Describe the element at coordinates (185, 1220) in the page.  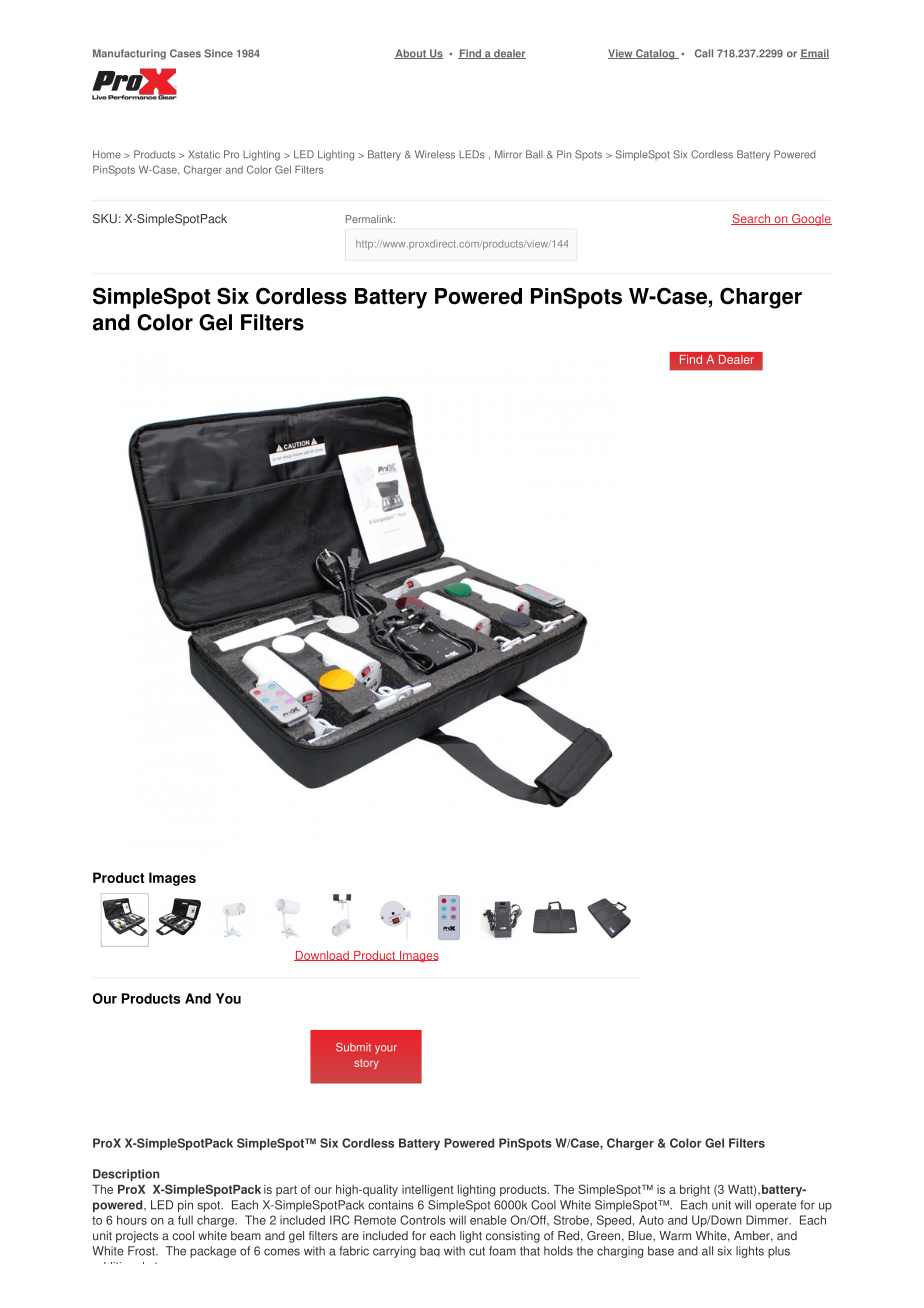
I see `full` at that location.
